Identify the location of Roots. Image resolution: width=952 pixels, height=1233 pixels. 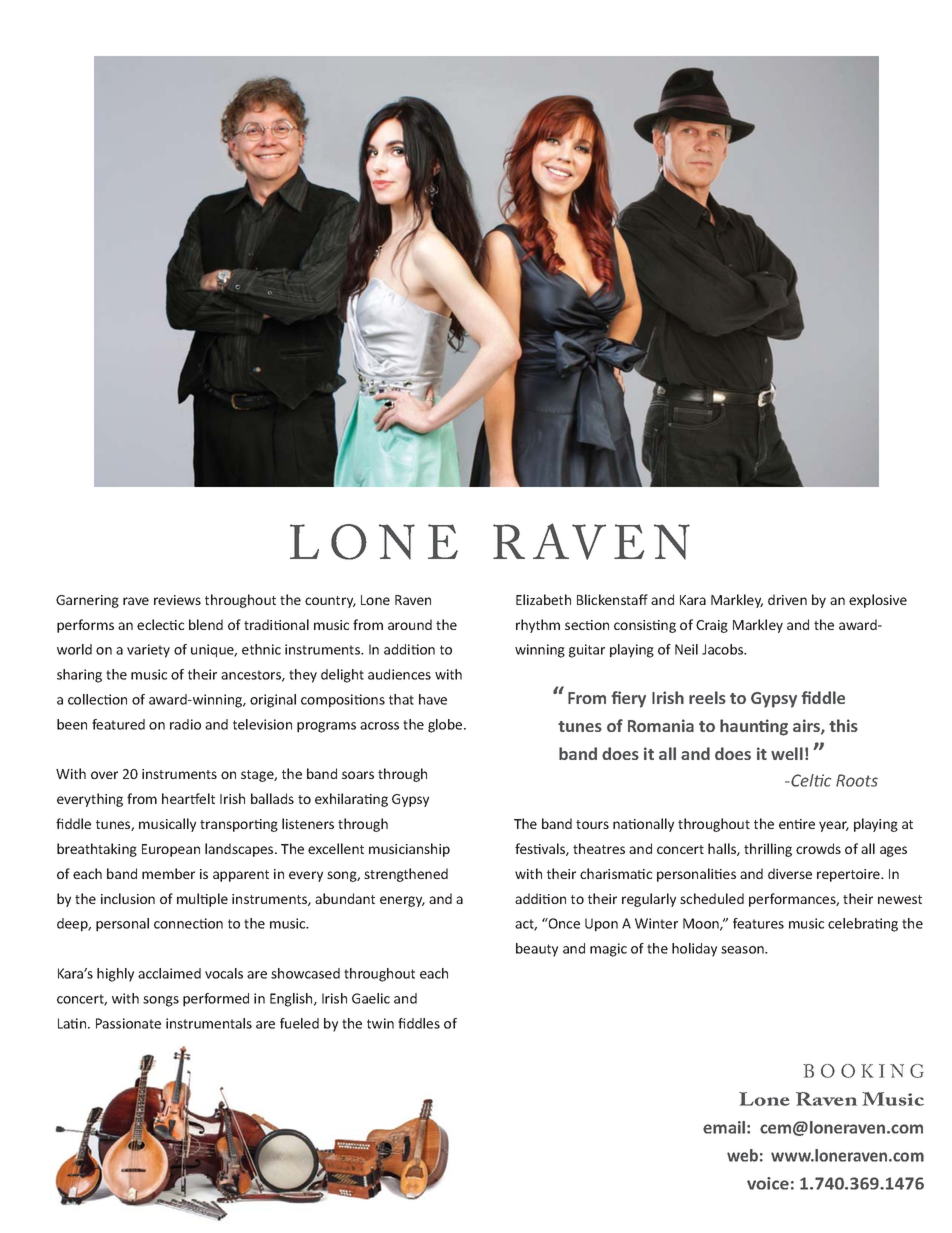
(857, 780).
